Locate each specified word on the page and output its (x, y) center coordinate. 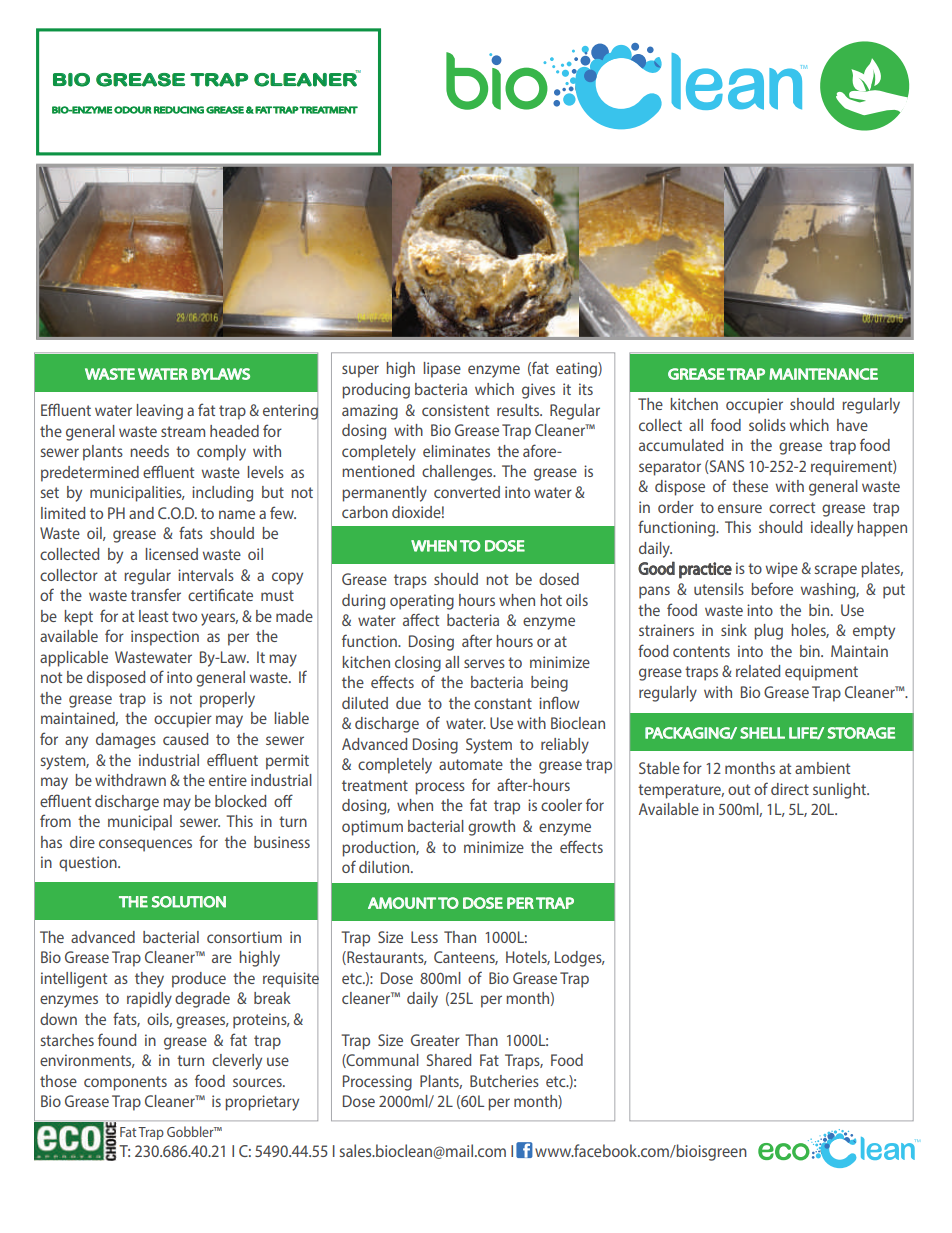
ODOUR (133, 110)
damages (126, 741)
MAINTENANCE (823, 374)
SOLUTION (188, 902)
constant (503, 703)
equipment (821, 673)
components (125, 1083)
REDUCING (179, 110)
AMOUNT (402, 903)
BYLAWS (221, 374)
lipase (442, 370)
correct (792, 507)
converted (467, 492)
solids (767, 425)
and (141, 513)
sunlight (841, 791)
